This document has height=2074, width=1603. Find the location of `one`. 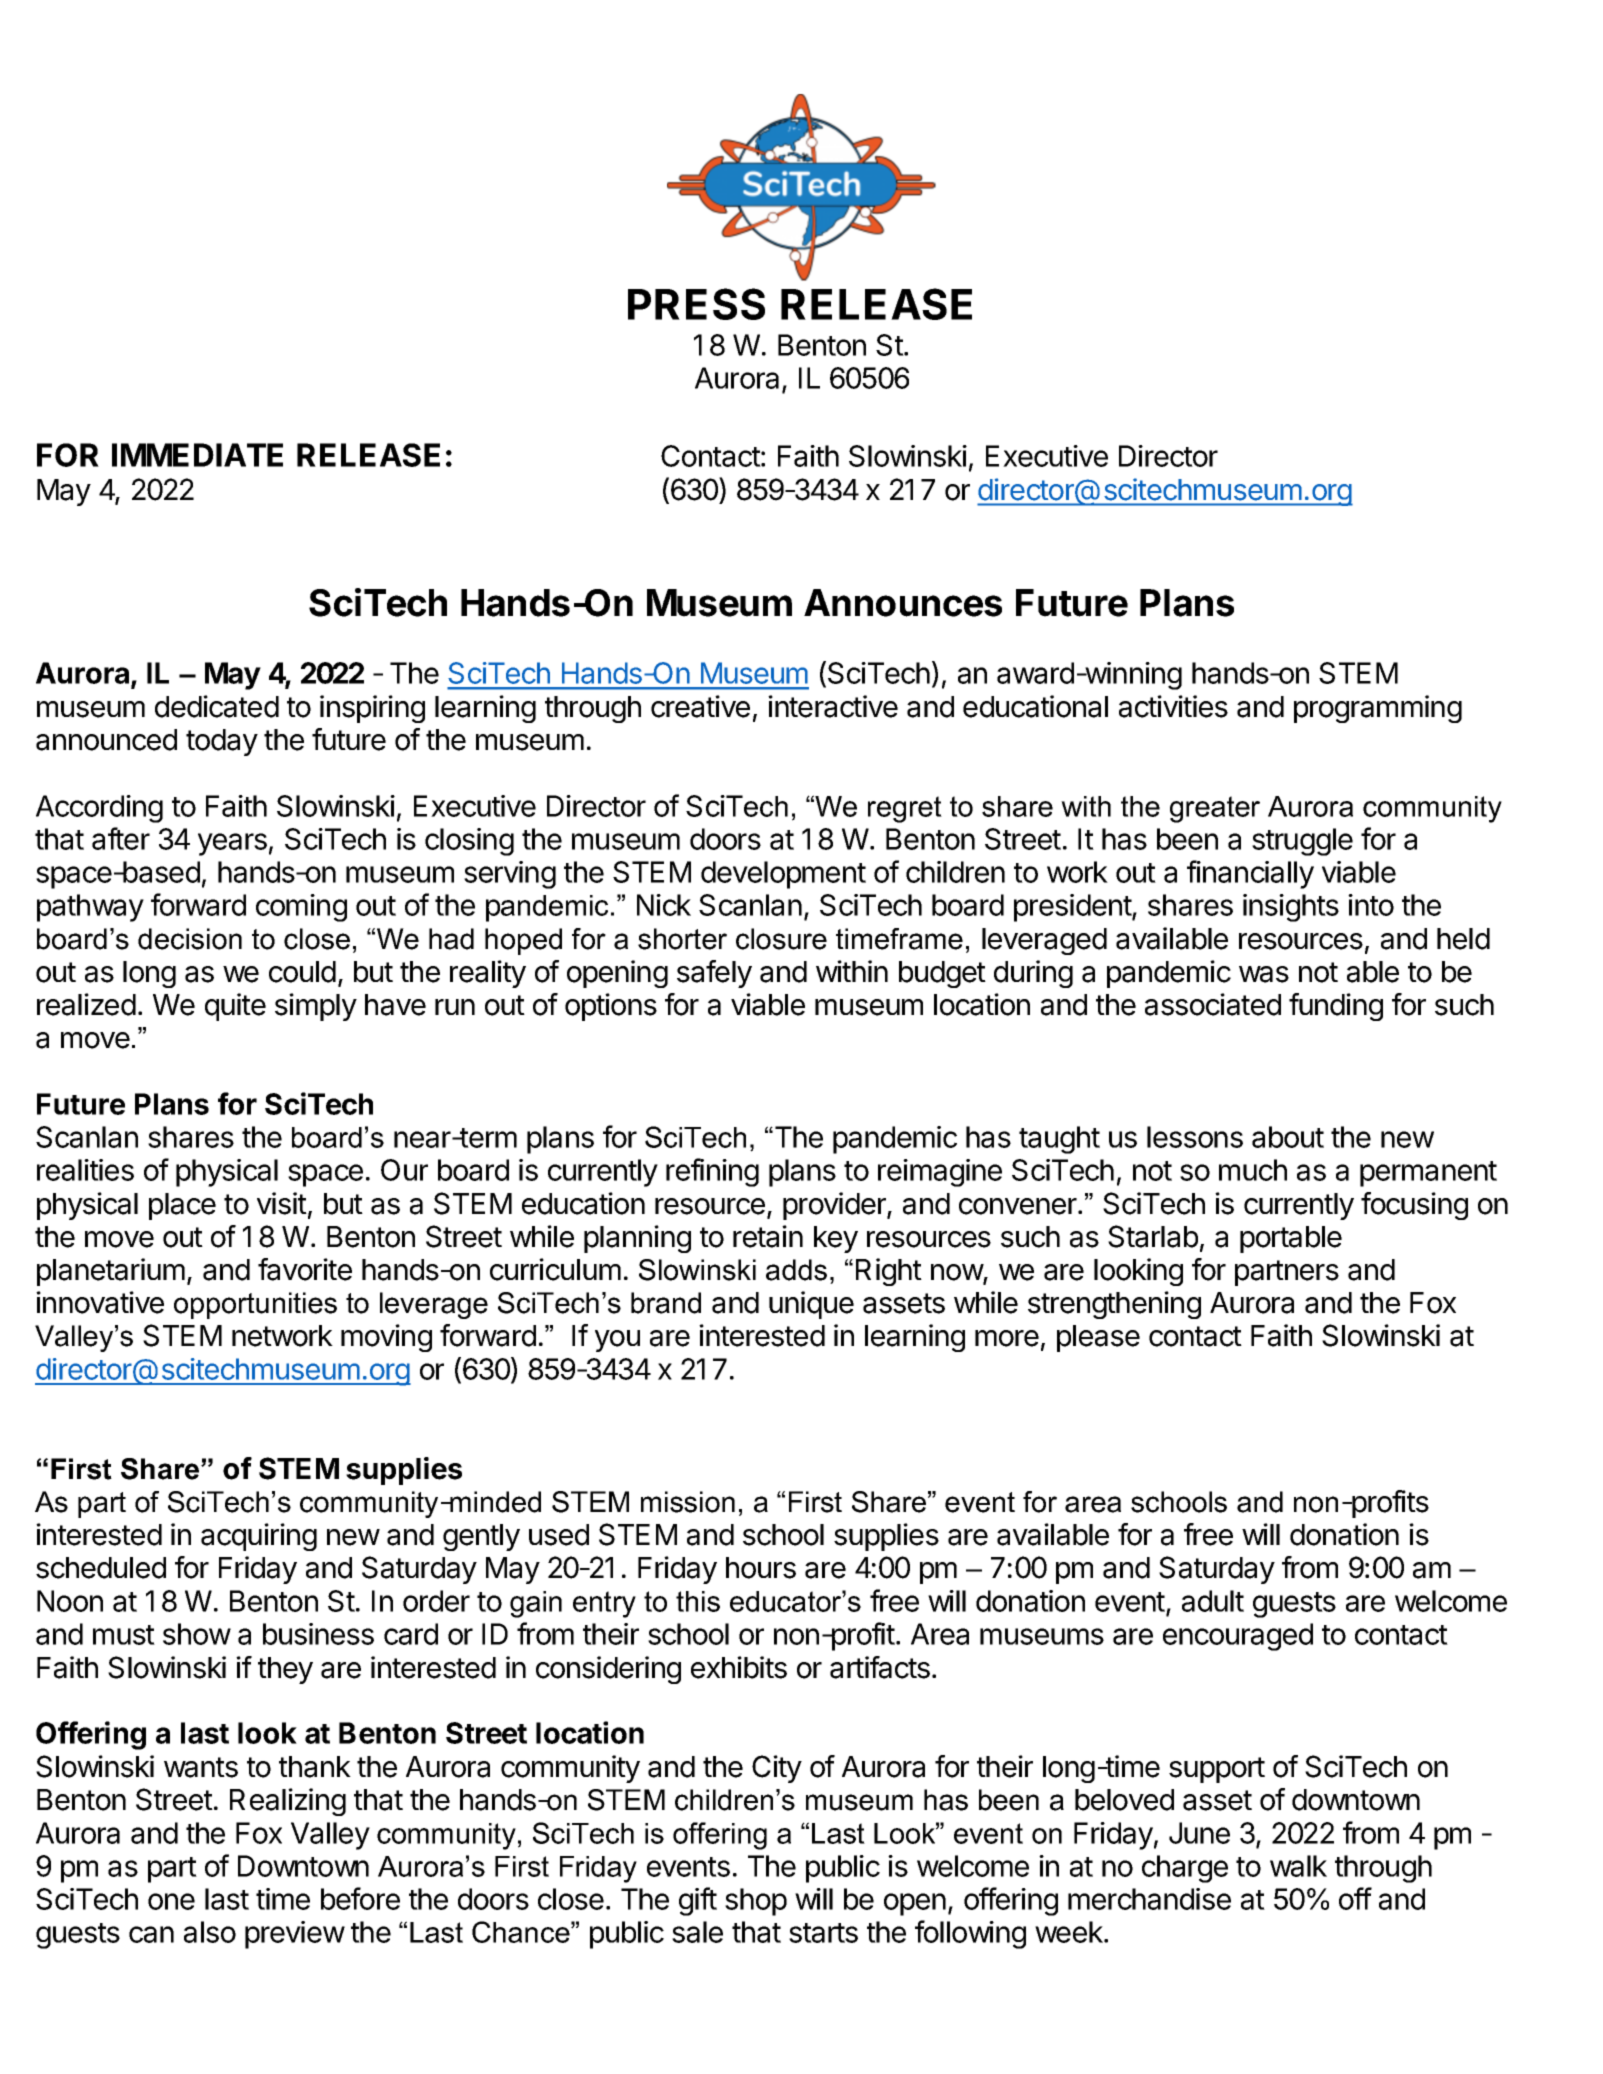

one is located at coordinates (171, 1901).
